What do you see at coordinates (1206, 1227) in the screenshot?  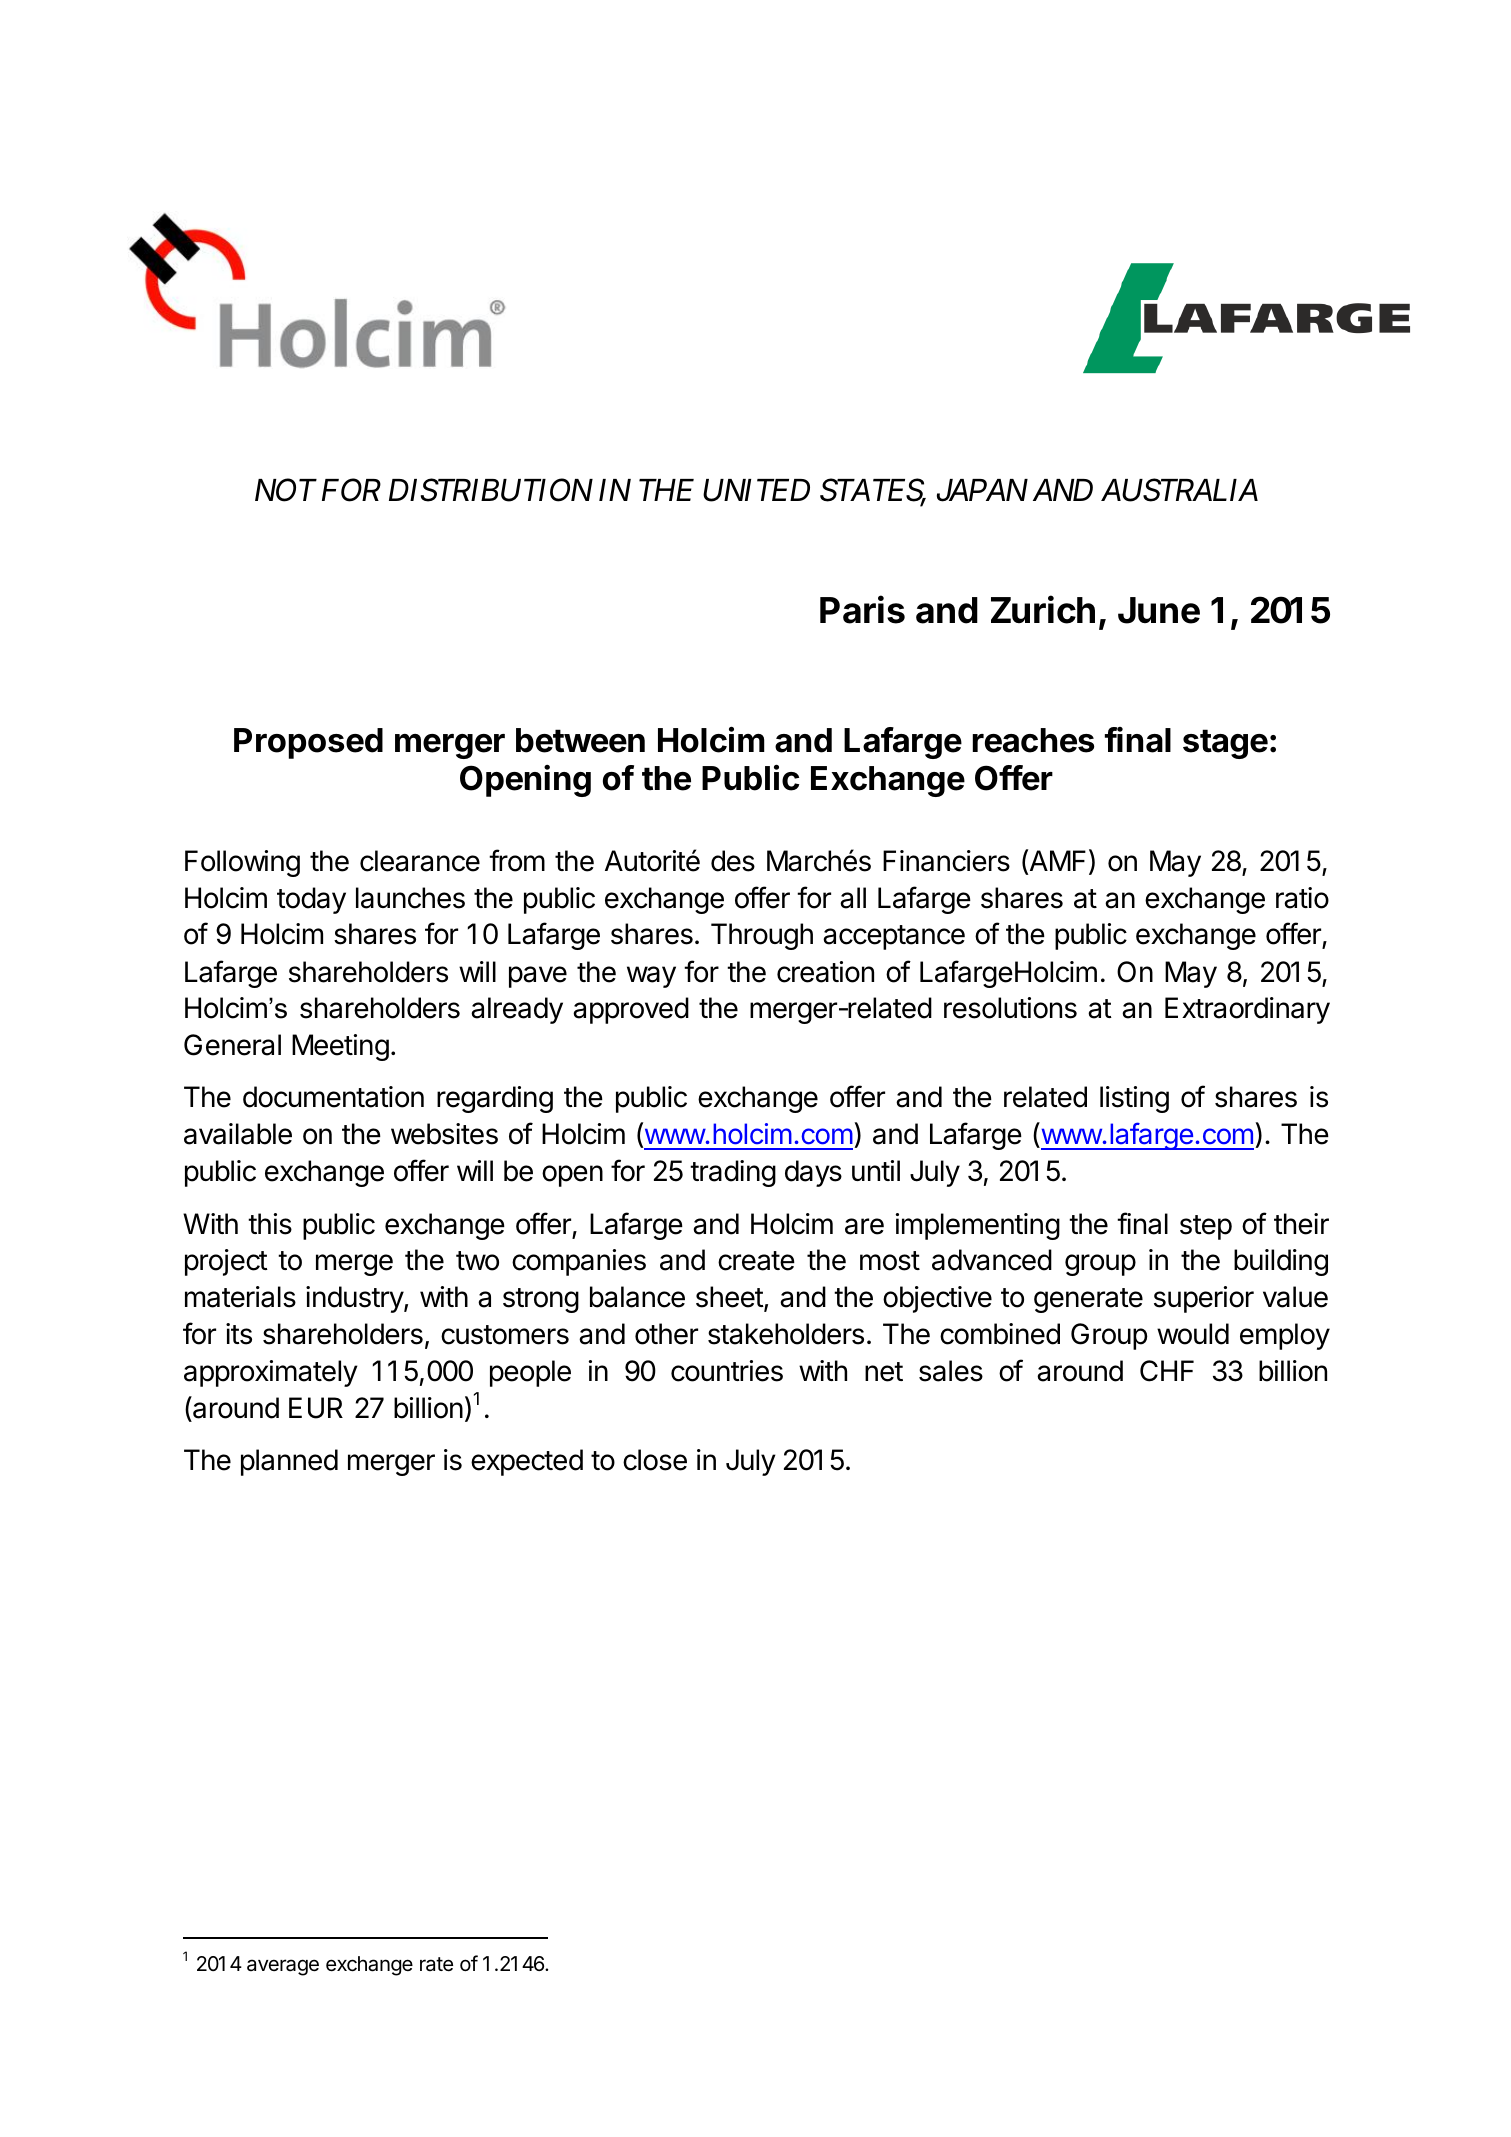 I see `step` at bounding box center [1206, 1227].
